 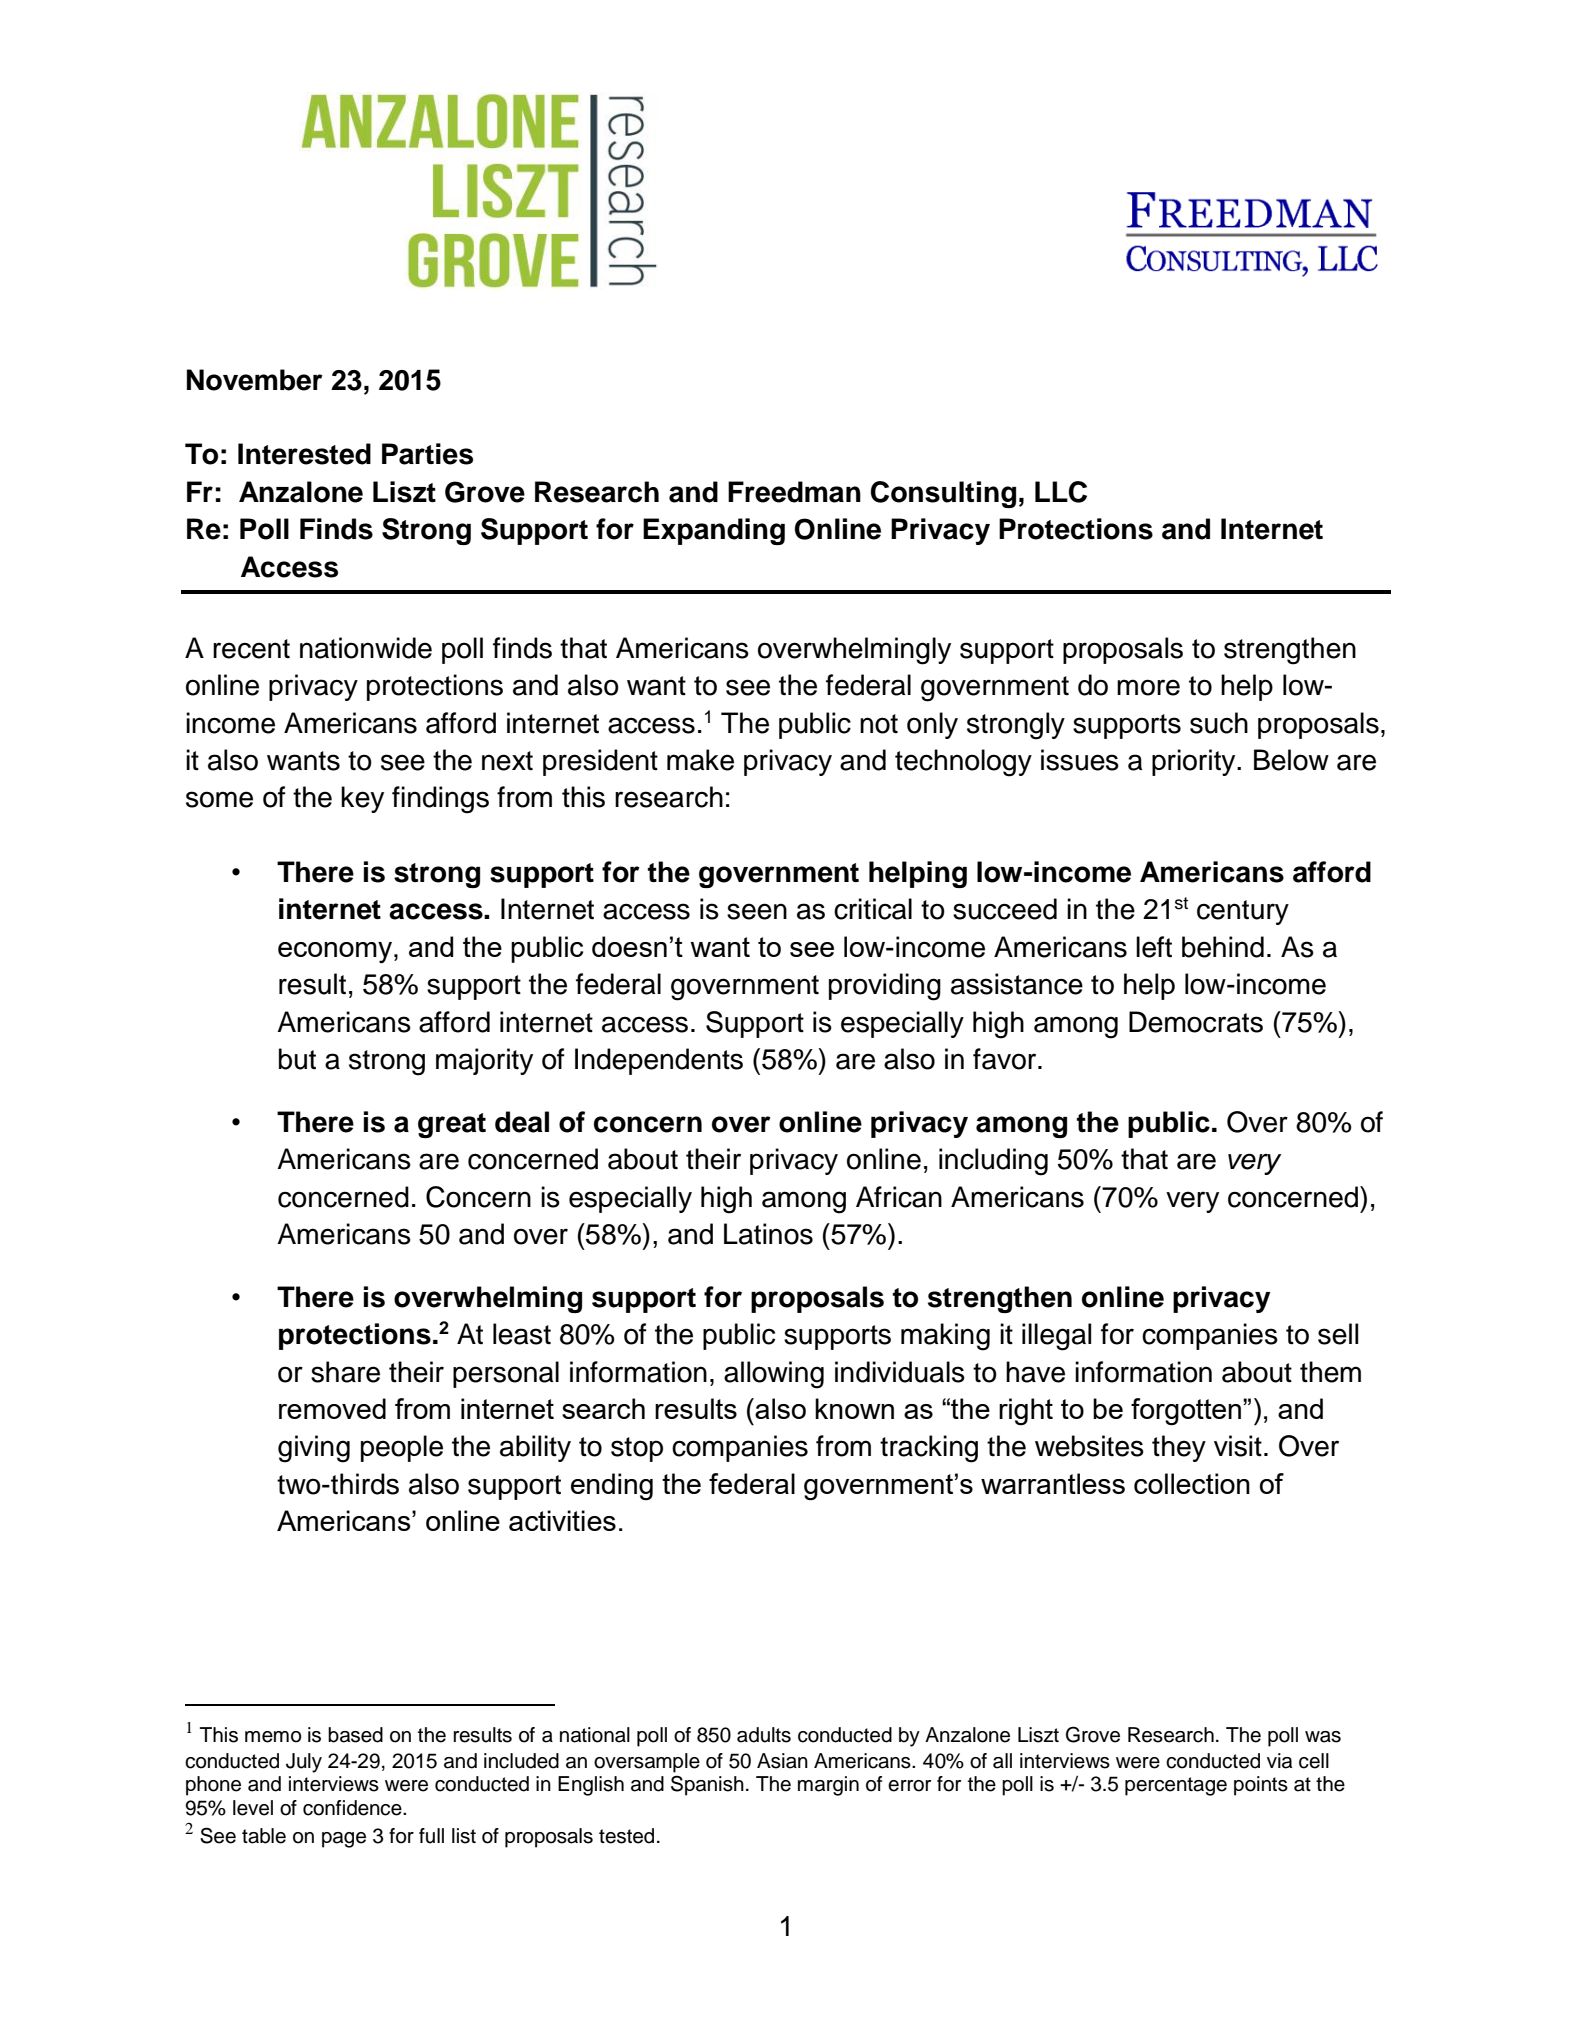 What do you see at coordinates (297, 1059) in the screenshot?
I see `but` at bounding box center [297, 1059].
